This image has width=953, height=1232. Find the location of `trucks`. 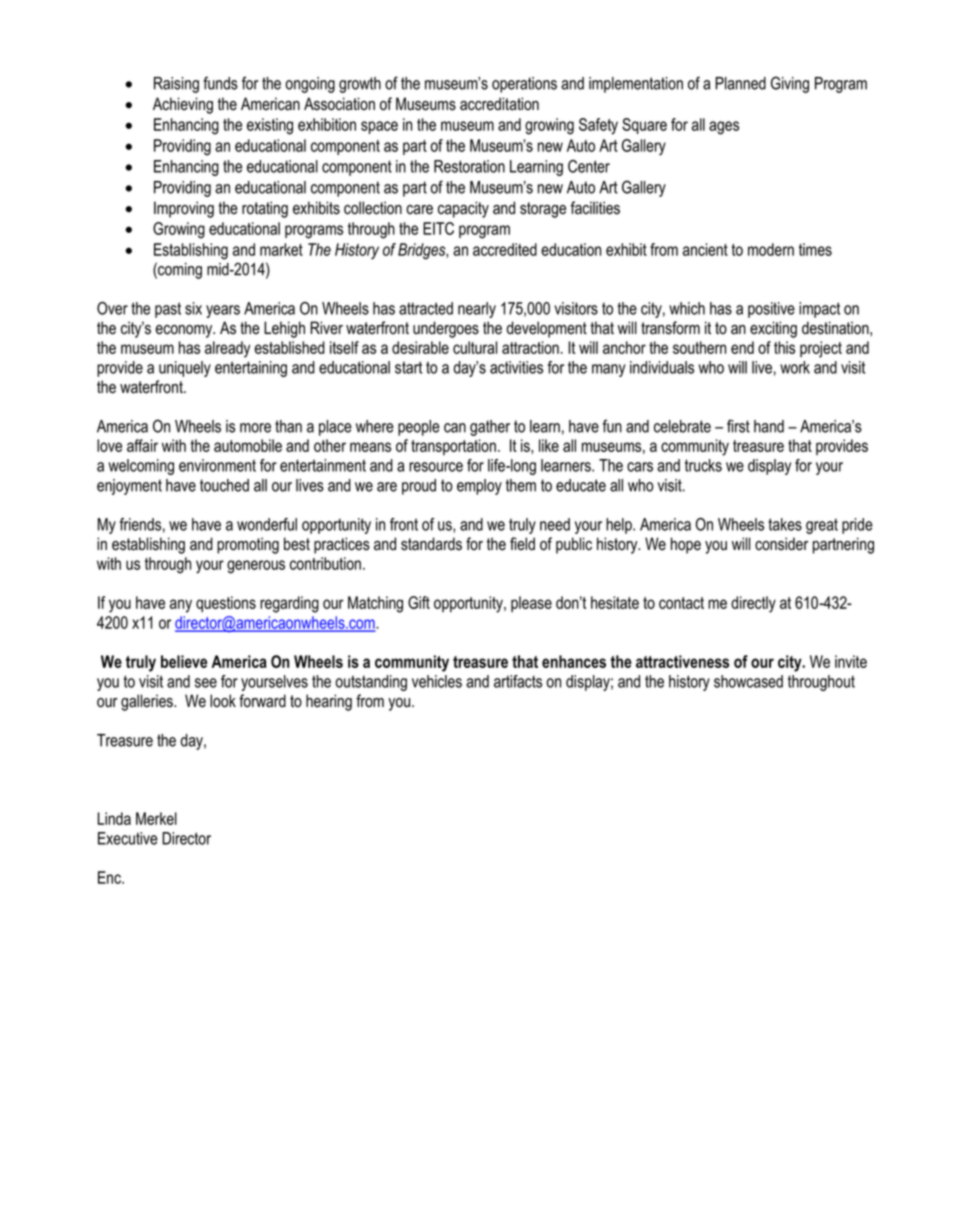

trucks is located at coordinates (703, 465).
